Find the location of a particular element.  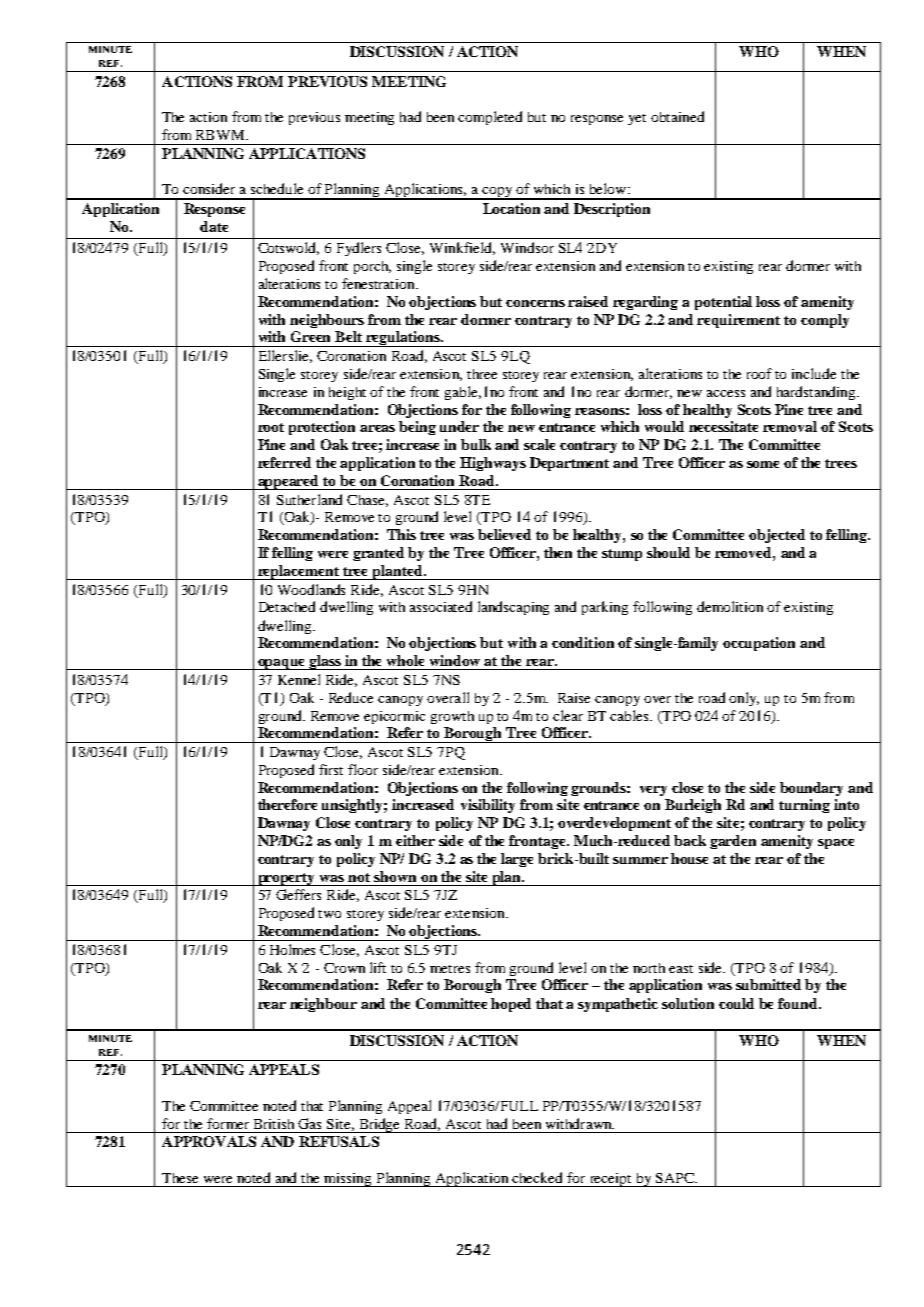

completed is located at coordinates (490, 118).
